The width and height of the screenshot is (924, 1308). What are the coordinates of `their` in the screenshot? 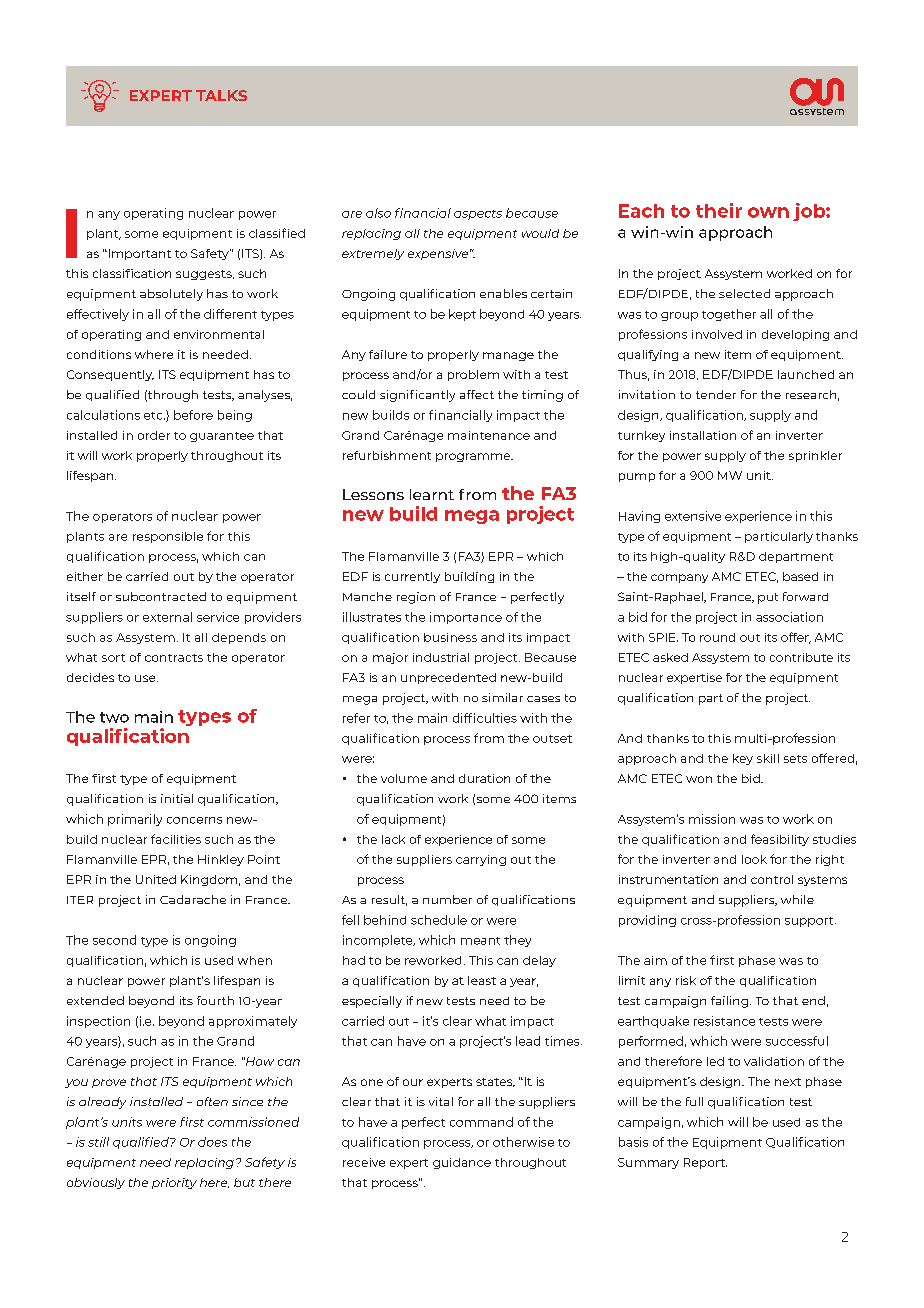 It's located at (719, 210).
